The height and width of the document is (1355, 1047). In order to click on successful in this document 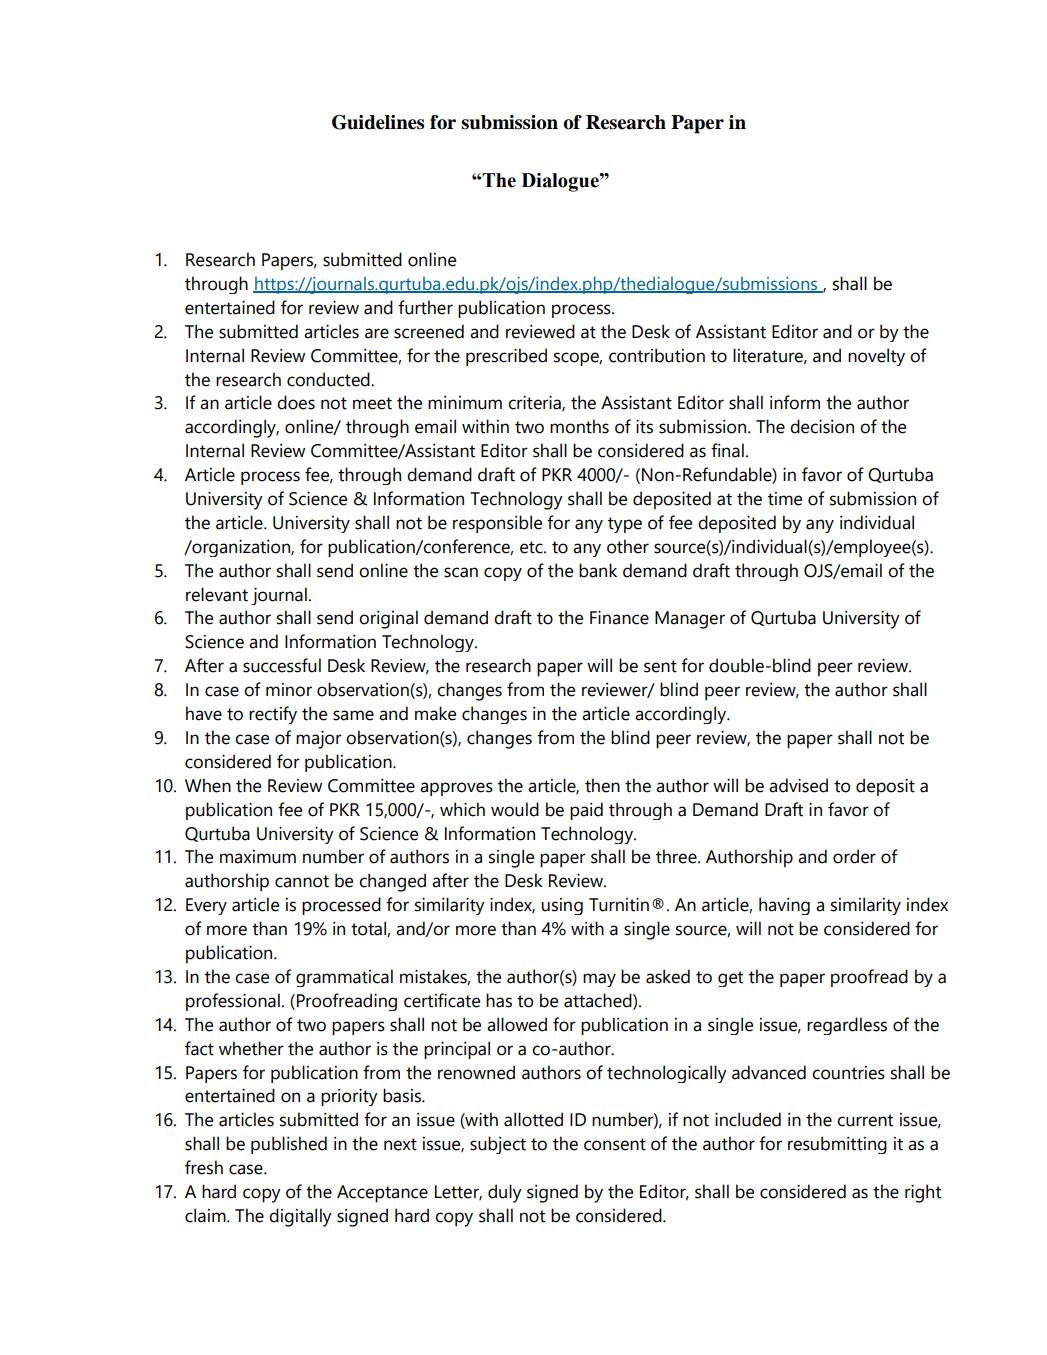, I will do `click(282, 665)`.
